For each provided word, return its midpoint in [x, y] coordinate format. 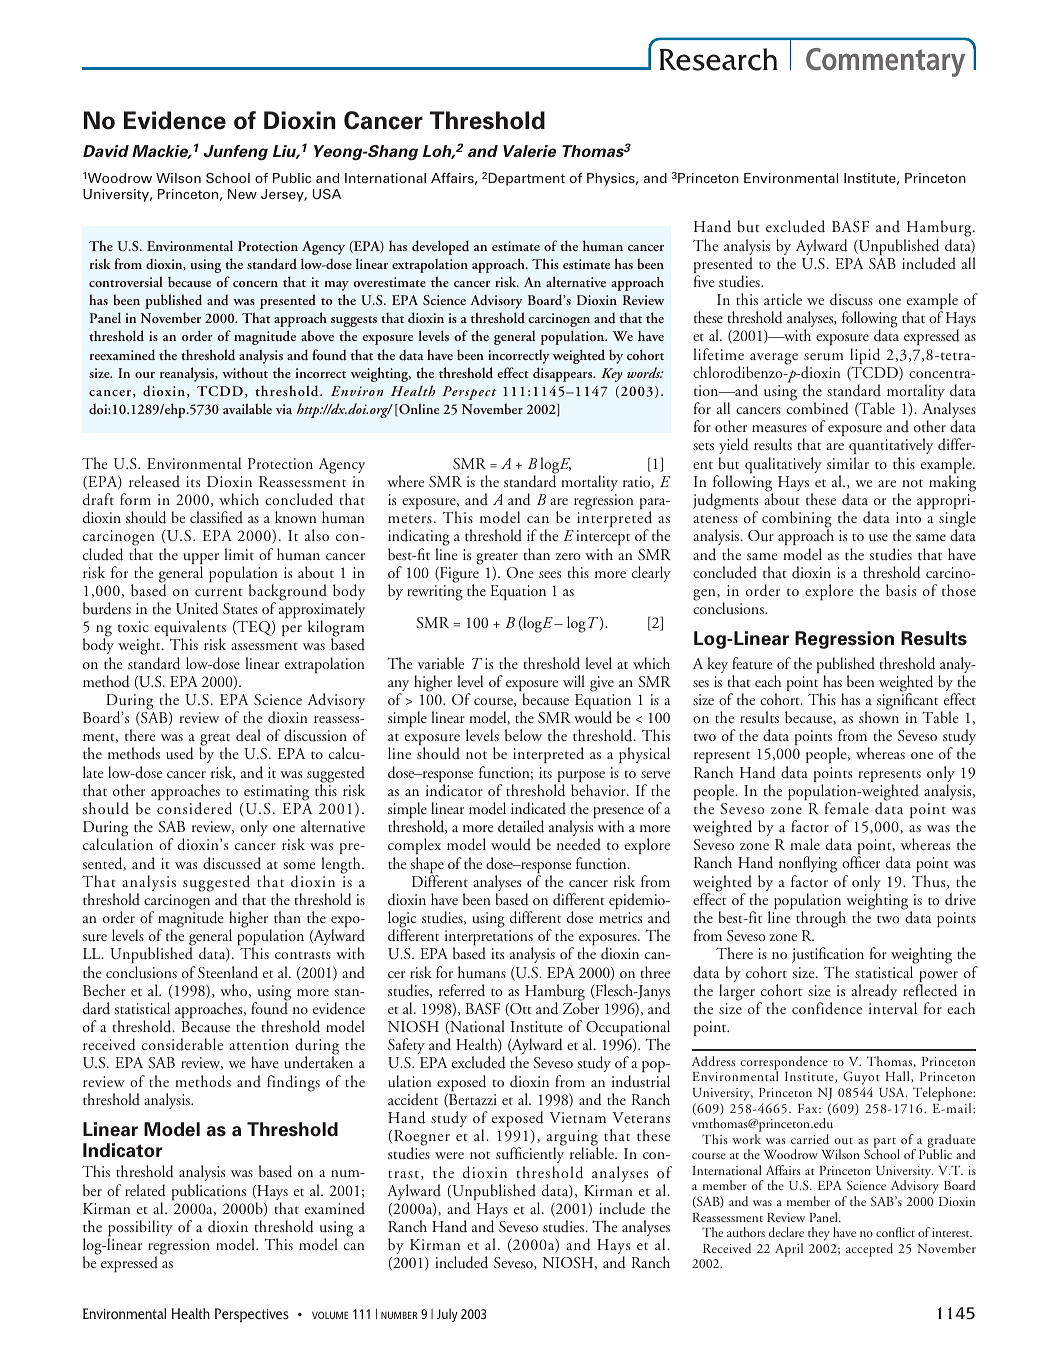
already [874, 992]
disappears [564, 374]
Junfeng [236, 153]
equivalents [190, 629]
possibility [140, 1229]
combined [818, 407]
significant [907, 700]
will [574, 681]
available [247, 408]
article [783, 299]
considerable [182, 1044]
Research [718, 59]
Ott [520, 1009]
